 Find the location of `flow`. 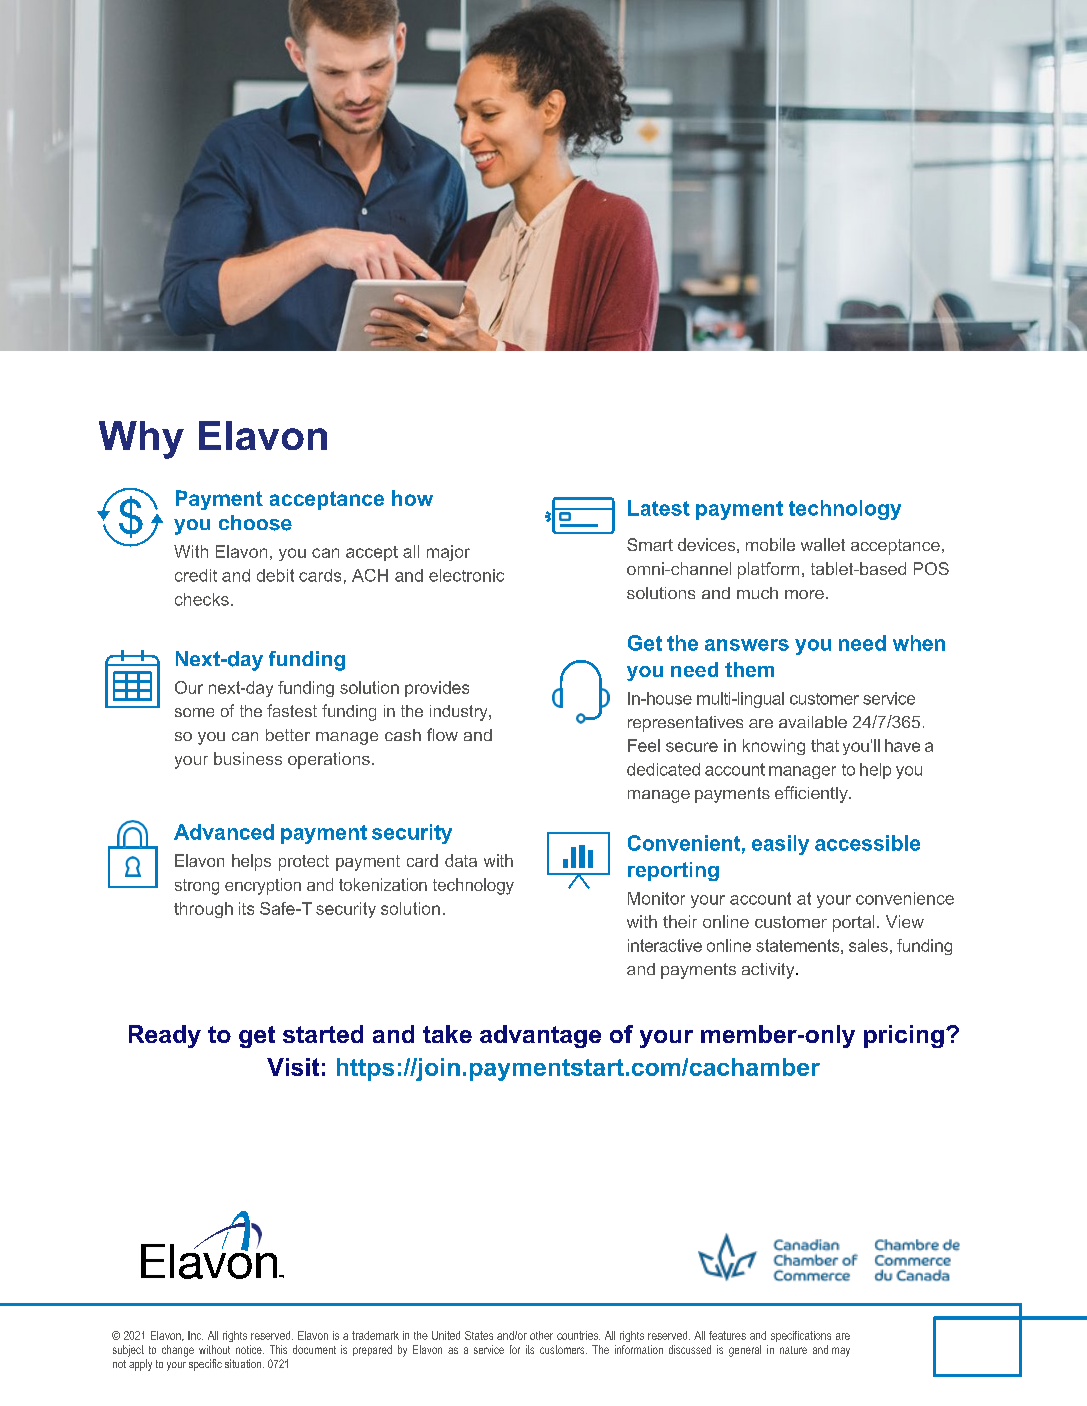

flow is located at coordinates (442, 734).
